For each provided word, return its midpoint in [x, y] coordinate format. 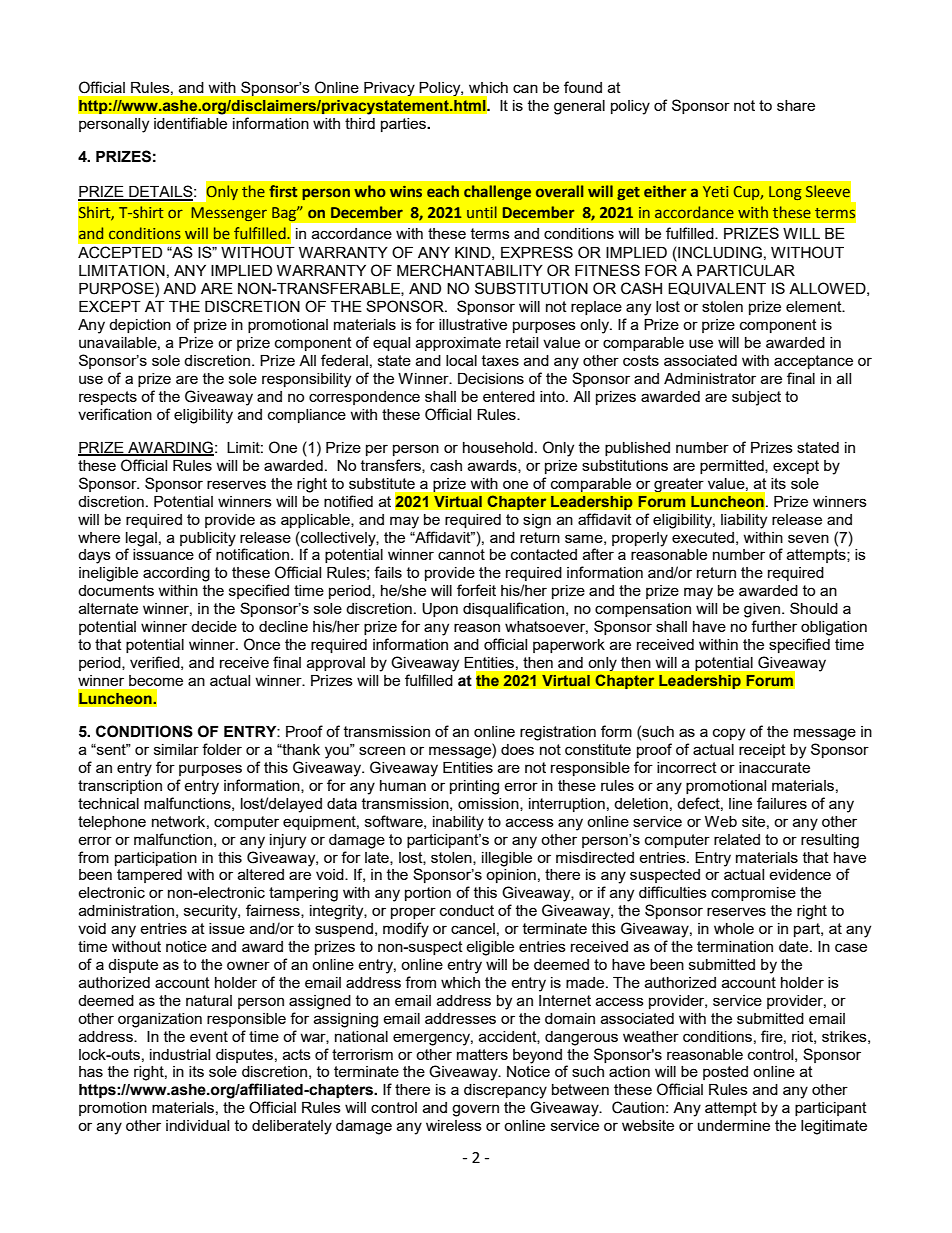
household [498, 447]
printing [474, 787]
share [796, 105]
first [283, 191]
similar [176, 749]
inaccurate [774, 767]
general [579, 107]
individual [197, 1125]
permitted [733, 467]
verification [115, 414]
